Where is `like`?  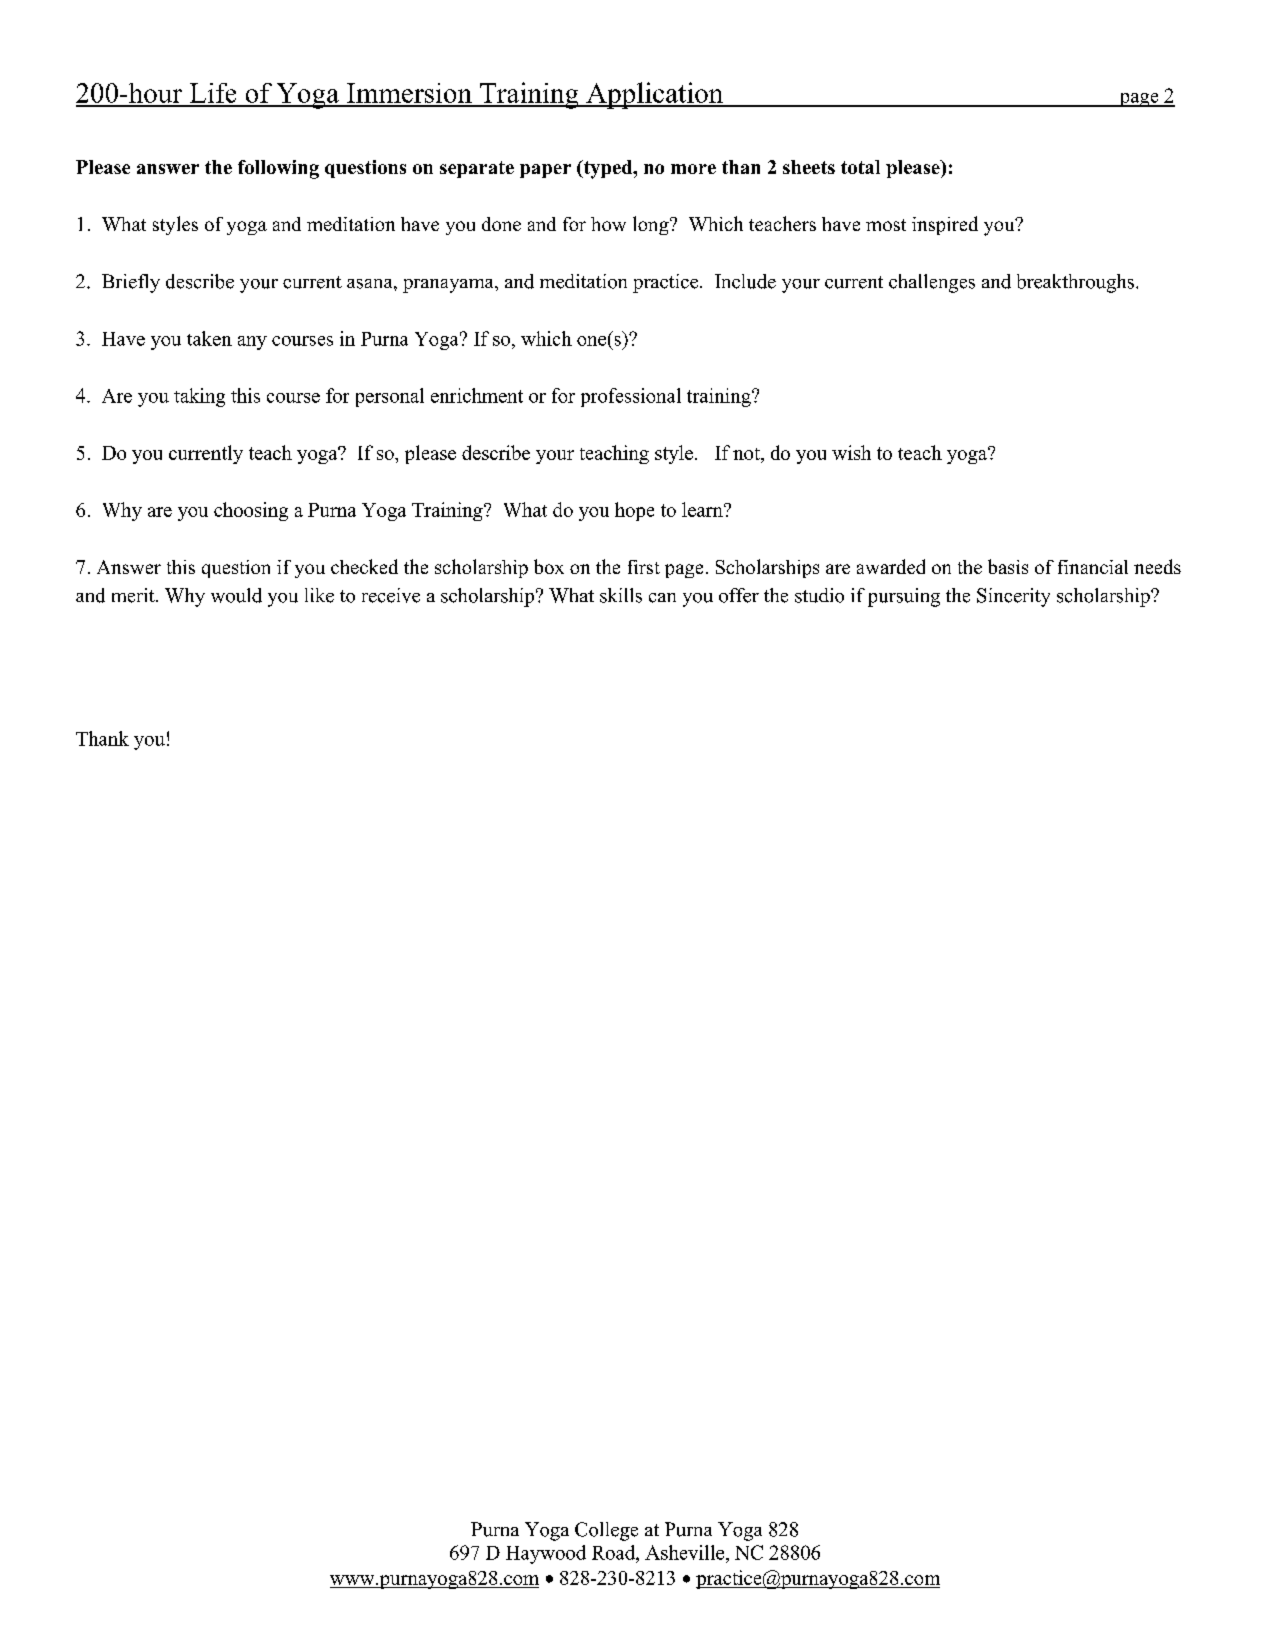
like is located at coordinates (319, 595).
